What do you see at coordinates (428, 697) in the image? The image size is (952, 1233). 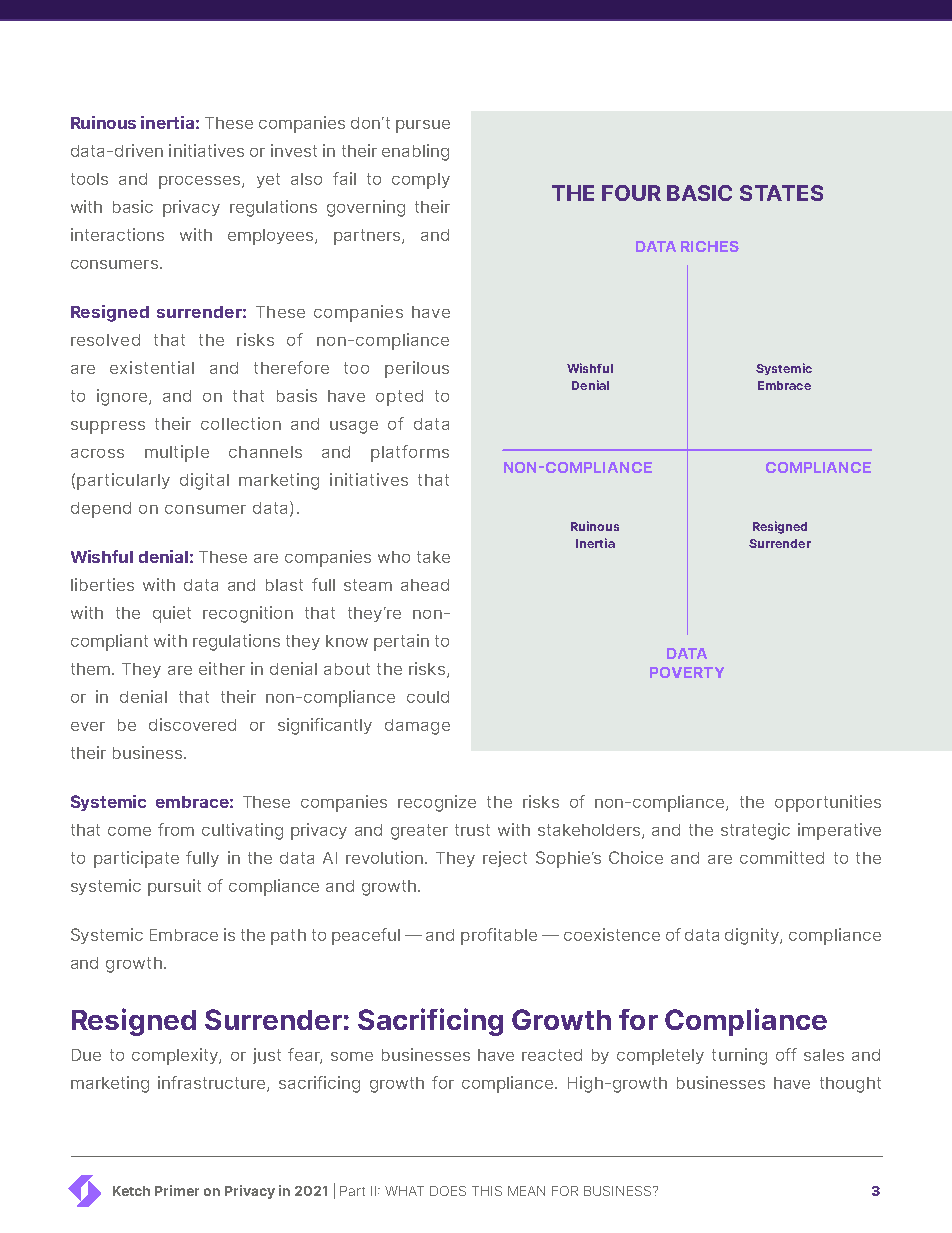 I see `could` at bounding box center [428, 697].
